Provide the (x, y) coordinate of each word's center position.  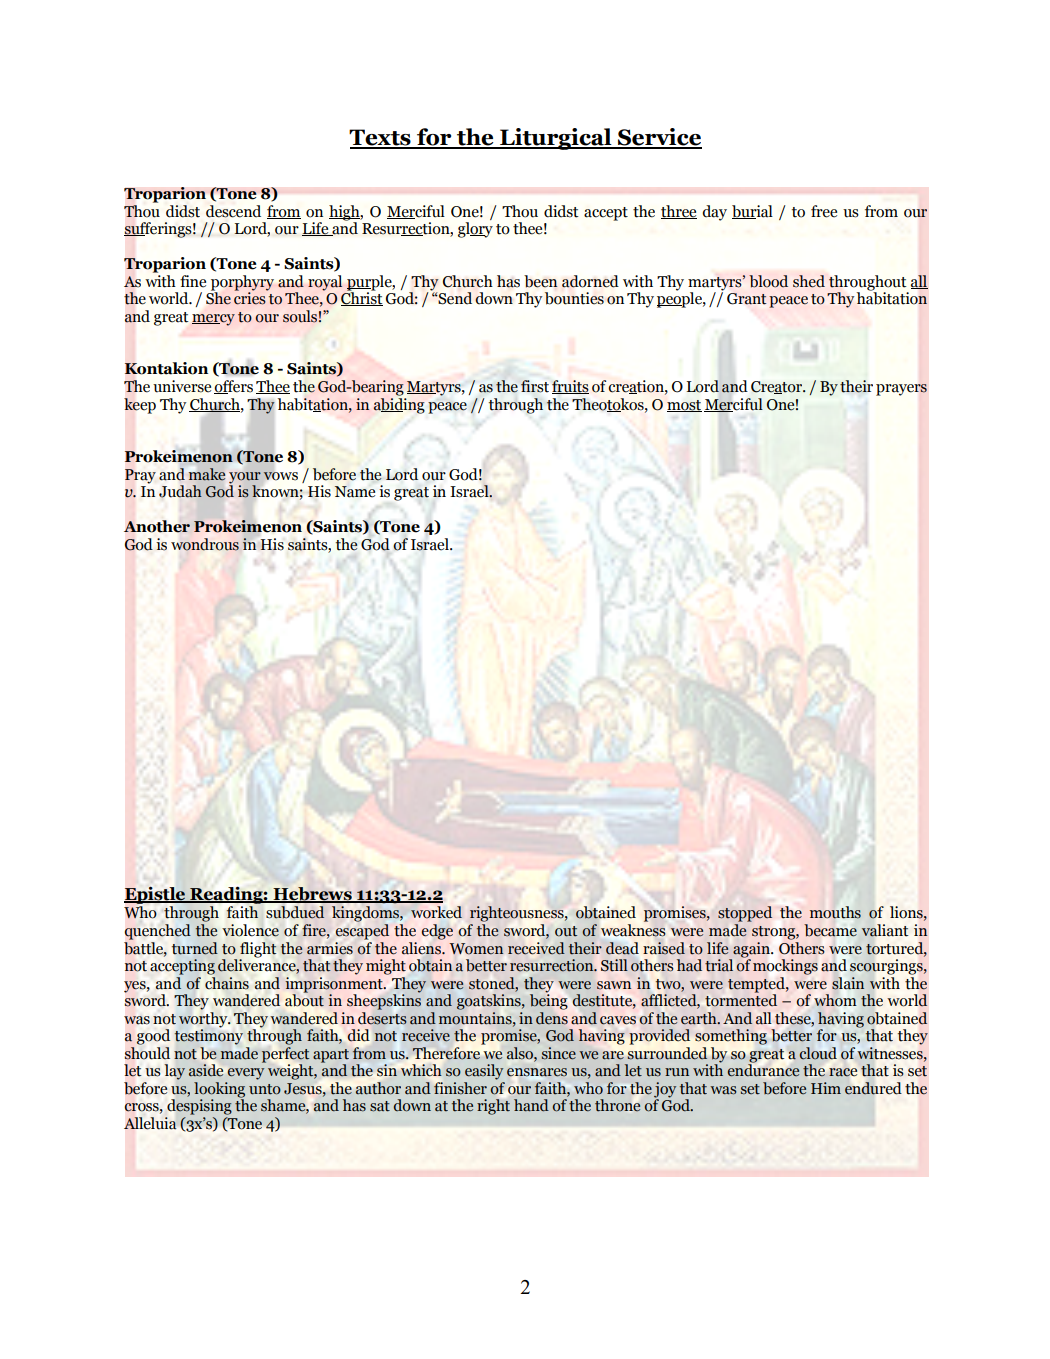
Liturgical (556, 139)
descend (233, 211)
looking (219, 1091)
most (684, 406)
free (824, 211)
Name (355, 492)
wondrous (205, 544)
